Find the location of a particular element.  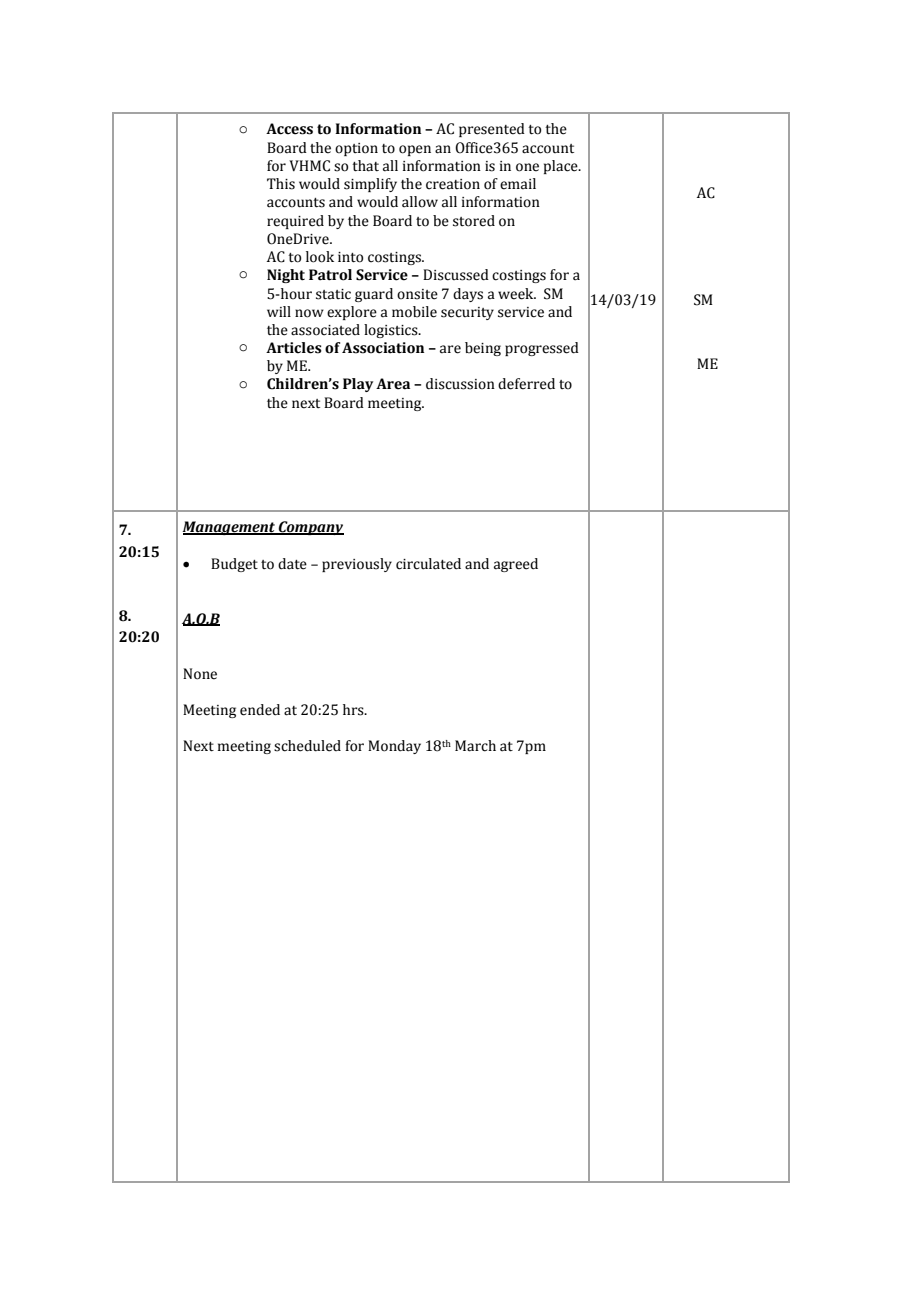

Night is located at coordinates (286, 276).
